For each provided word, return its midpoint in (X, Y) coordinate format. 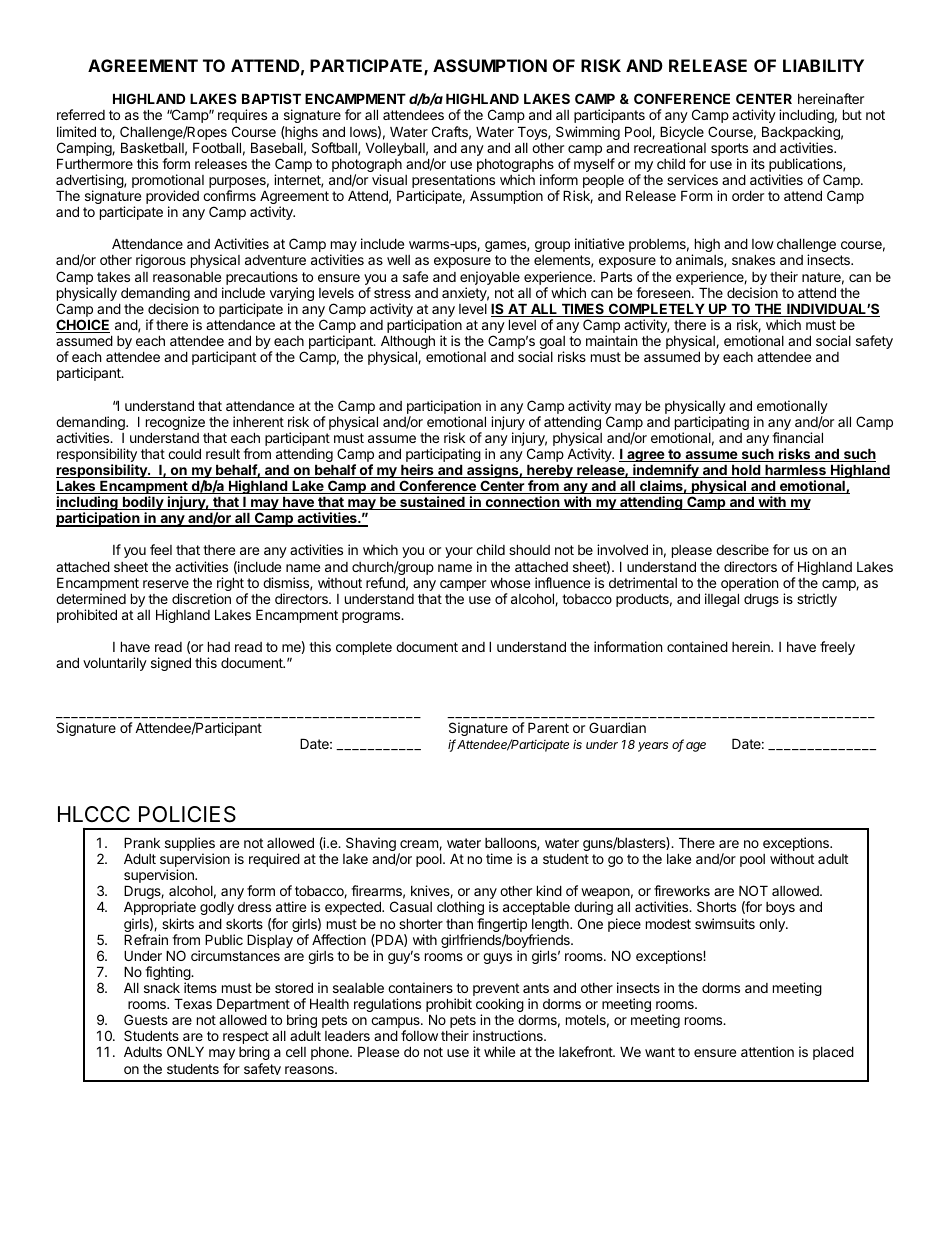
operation (749, 585)
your (459, 552)
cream (420, 845)
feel (161, 549)
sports (729, 151)
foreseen (664, 292)
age (696, 747)
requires (242, 116)
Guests (146, 1019)
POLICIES (187, 814)
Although (408, 343)
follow (419, 1035)
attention (767, 1051)
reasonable (187, 276)
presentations (453, 182)
